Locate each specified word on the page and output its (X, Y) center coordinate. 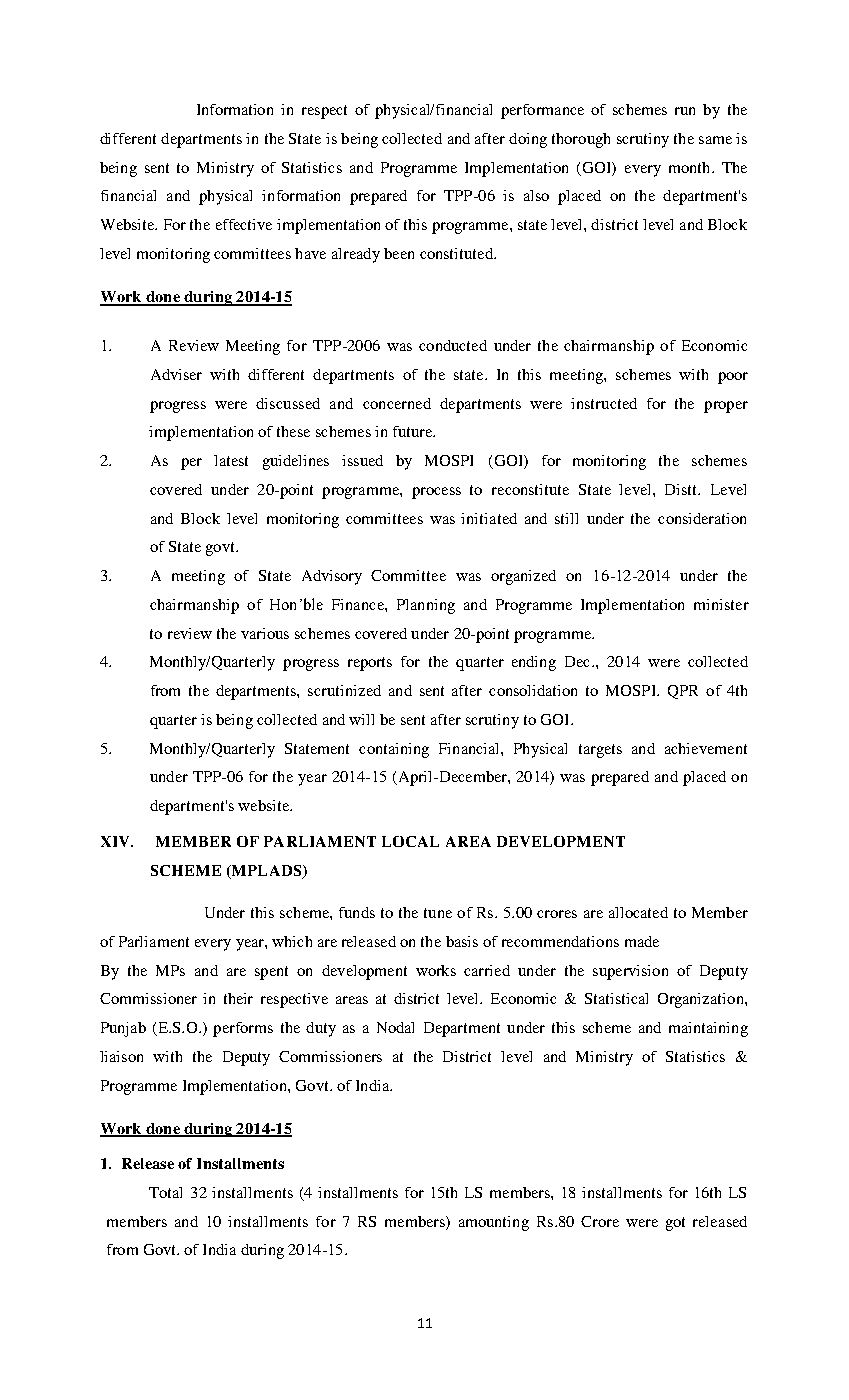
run (685, 111)
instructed (604, 403)
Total (165, 1192)
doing (528, 140)
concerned (397, 403)
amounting (494, 1223)
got (675, 1224)
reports (370, 664)
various (265, 633)
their (238, 998)
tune (438, 913)
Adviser (176, 374)
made (642, 941)
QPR (683, 692)
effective (244, 224)
